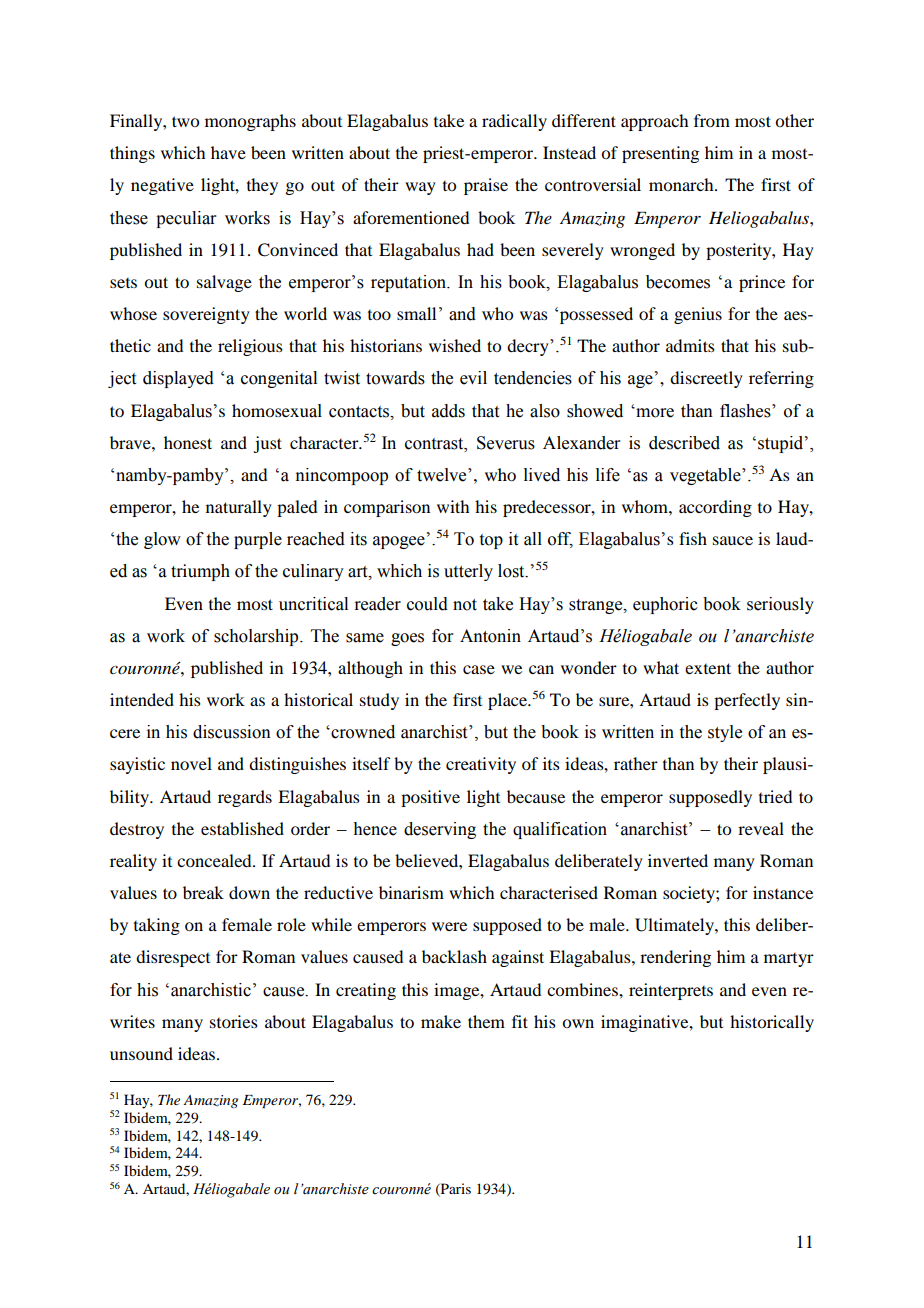  I want to click on from, so click(712, 120).
